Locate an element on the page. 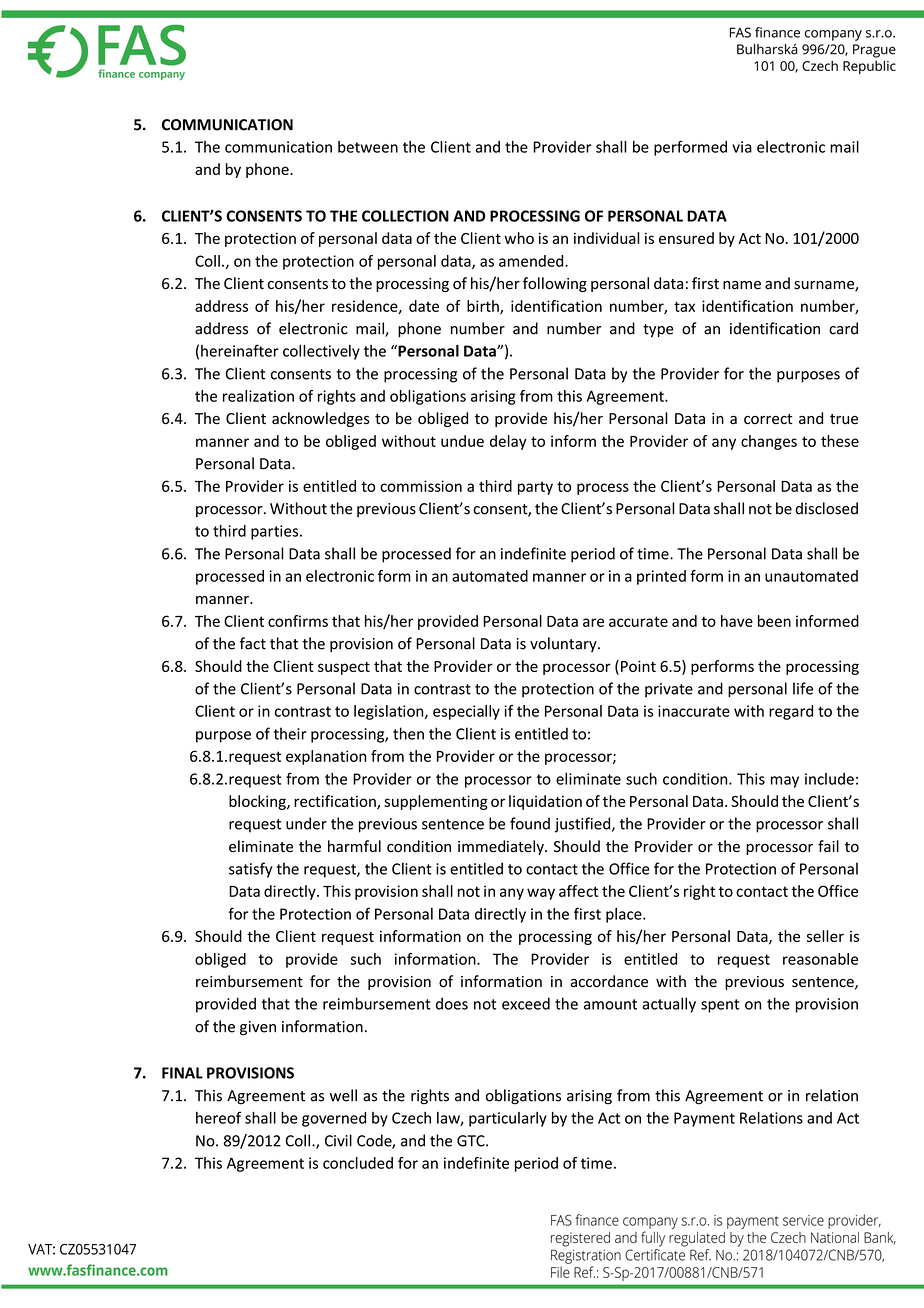 The image size is (924, 1308). who is located at coordinates (519, 238).
